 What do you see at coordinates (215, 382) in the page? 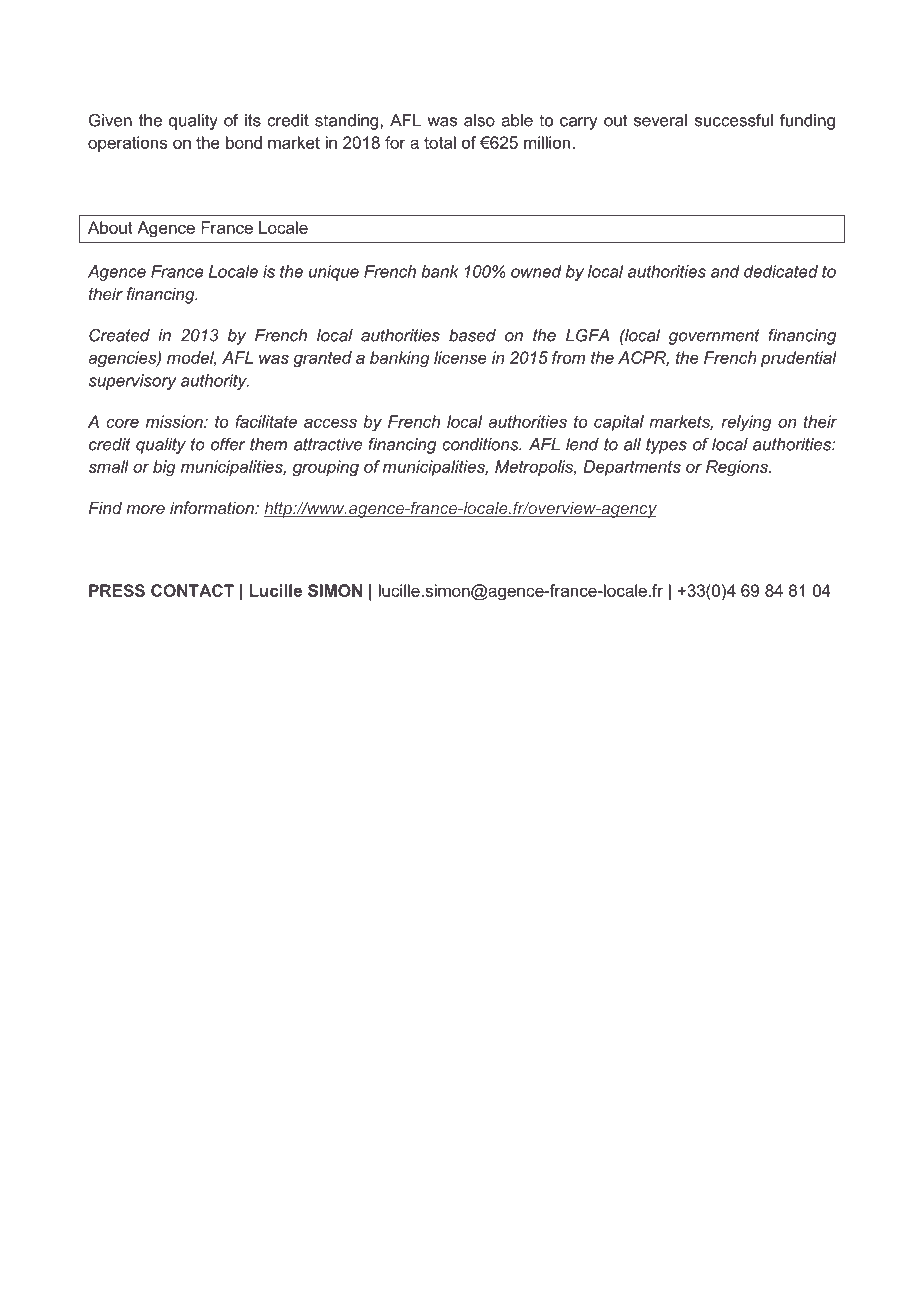
I see `authority` at bounding box center [215, 382].
